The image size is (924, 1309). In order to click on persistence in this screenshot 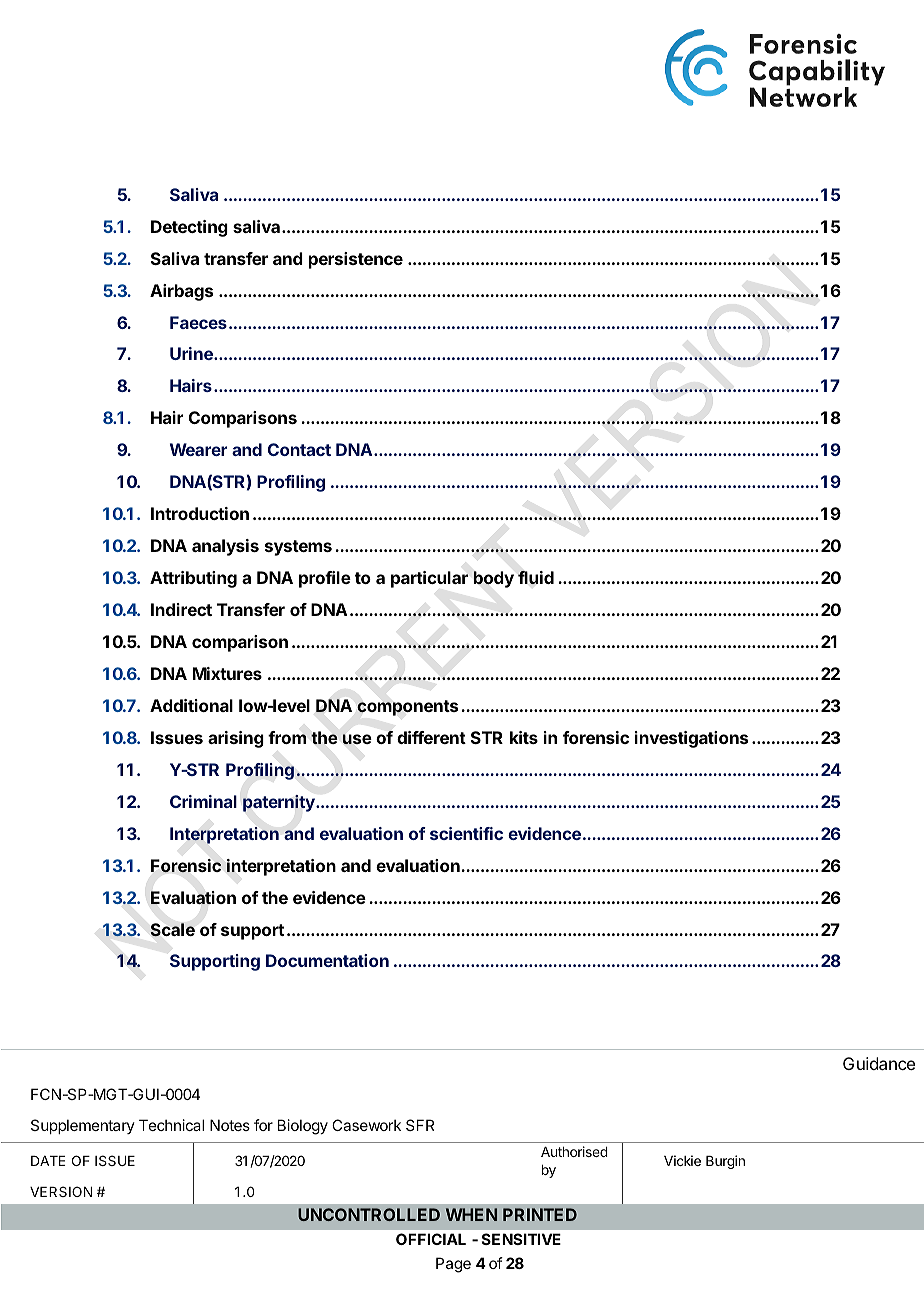, I will do `click(356, 260)`.
